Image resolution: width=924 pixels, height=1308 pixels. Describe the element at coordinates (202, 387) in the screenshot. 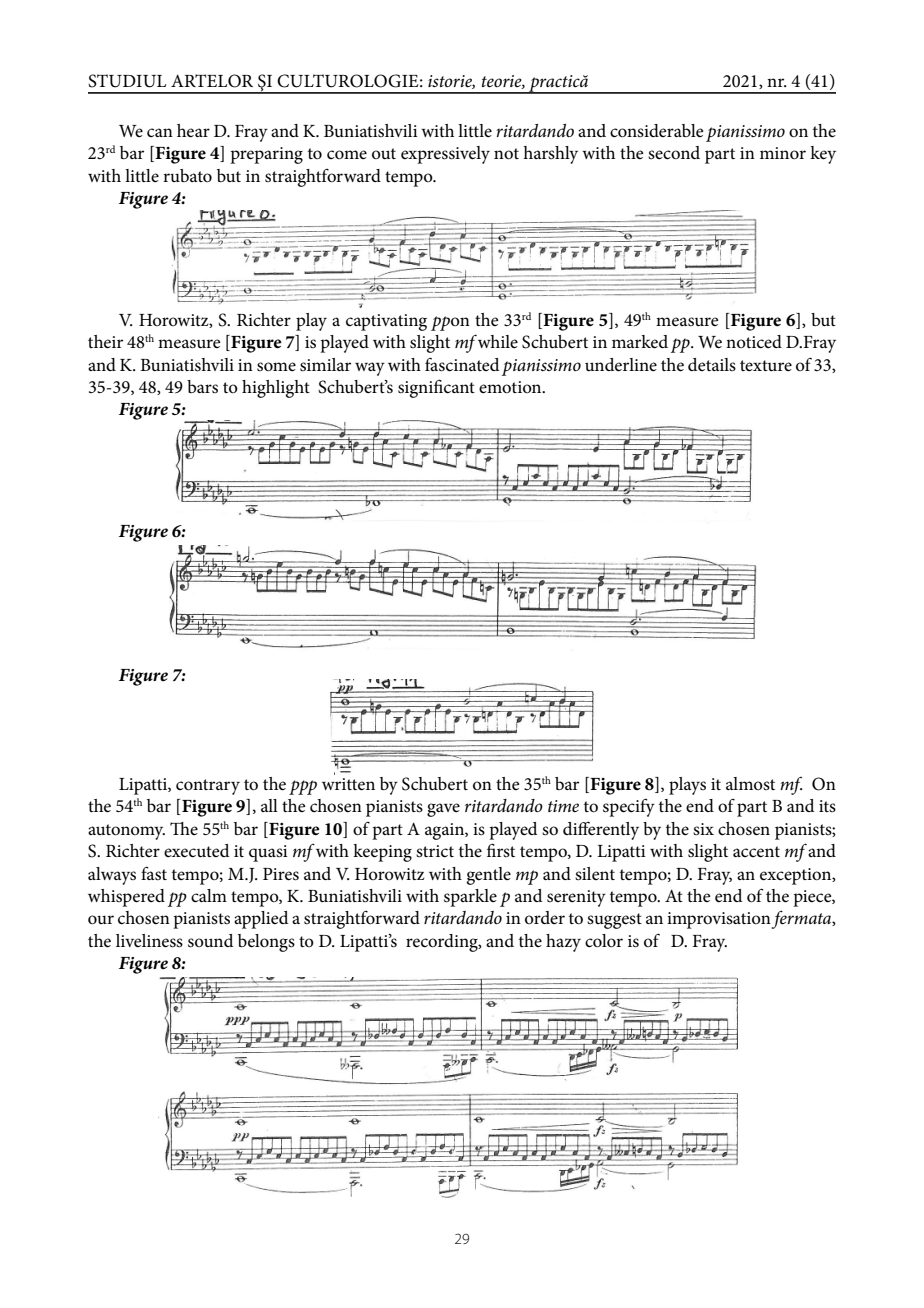

I see `bars` at that location.
